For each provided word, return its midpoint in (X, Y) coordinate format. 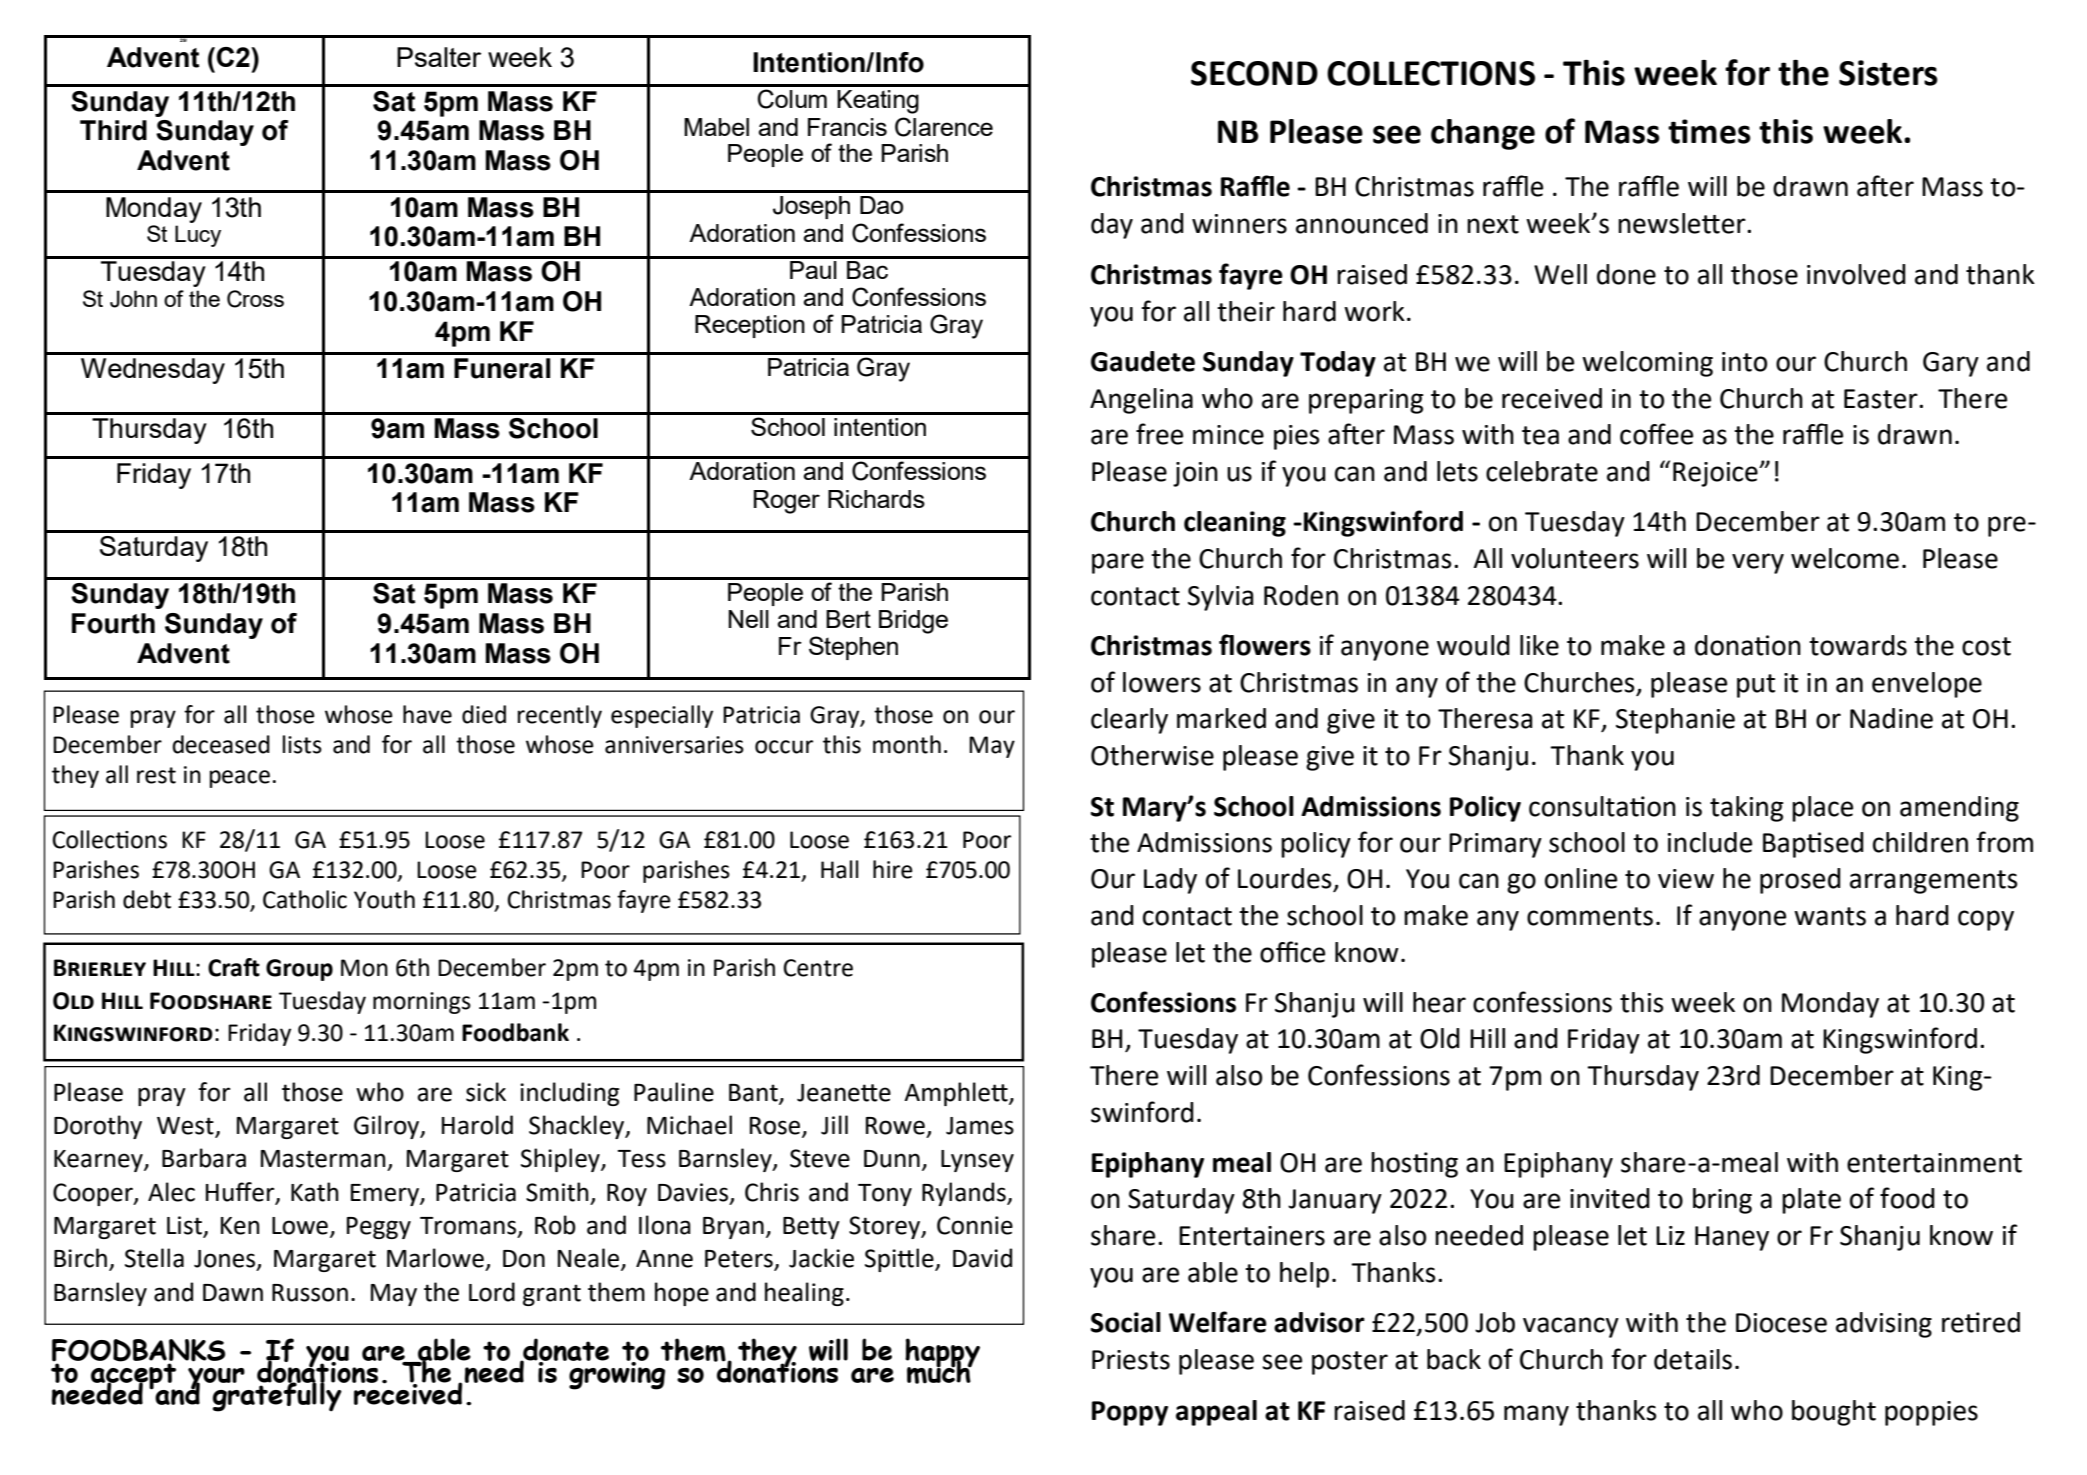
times (1709, 131)
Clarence (944, 127)
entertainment (1934, 1163)
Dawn (233, 1293)
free (1159, 434)
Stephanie (1675, 721)
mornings (422, 1003)
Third (113, 130)
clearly (1129, 721)
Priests (1131, 1360)
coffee (1656, 434)
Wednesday (153, 371)
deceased (221, 744)
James (980, 1126)
